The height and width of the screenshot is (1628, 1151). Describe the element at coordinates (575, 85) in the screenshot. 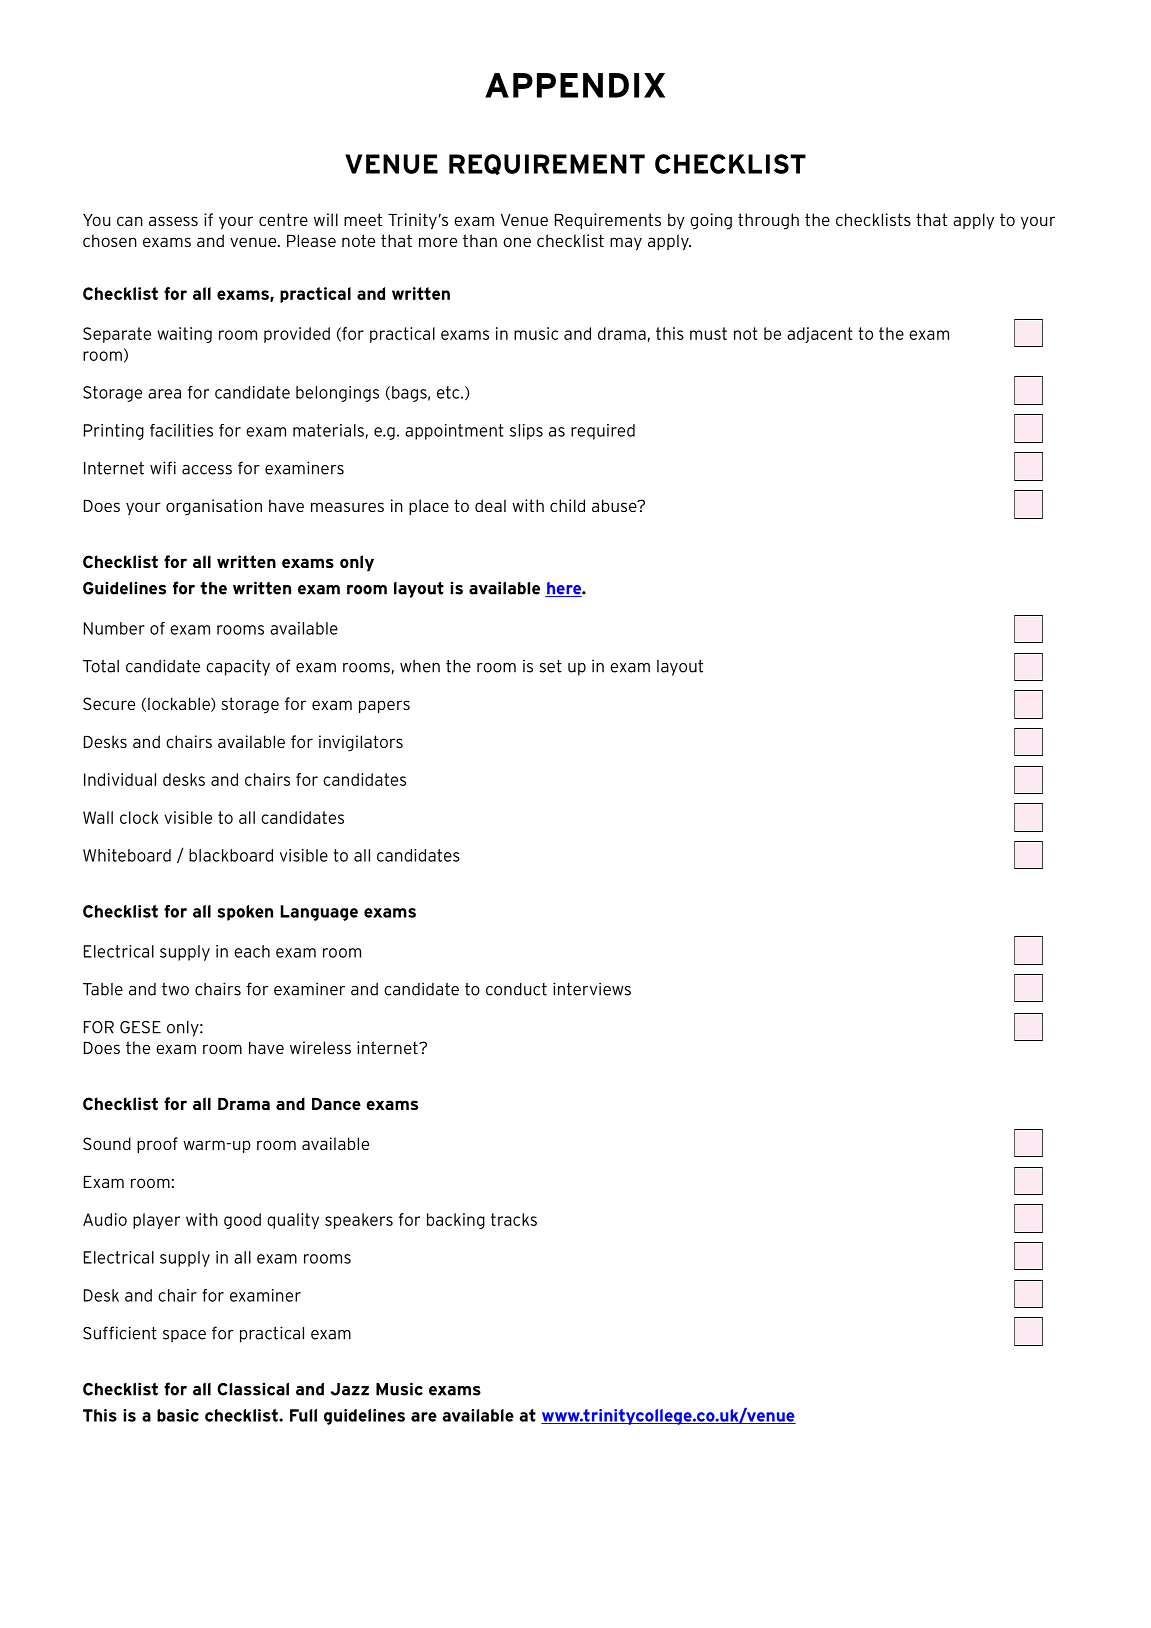

I see `APPENDIX` at that location.
